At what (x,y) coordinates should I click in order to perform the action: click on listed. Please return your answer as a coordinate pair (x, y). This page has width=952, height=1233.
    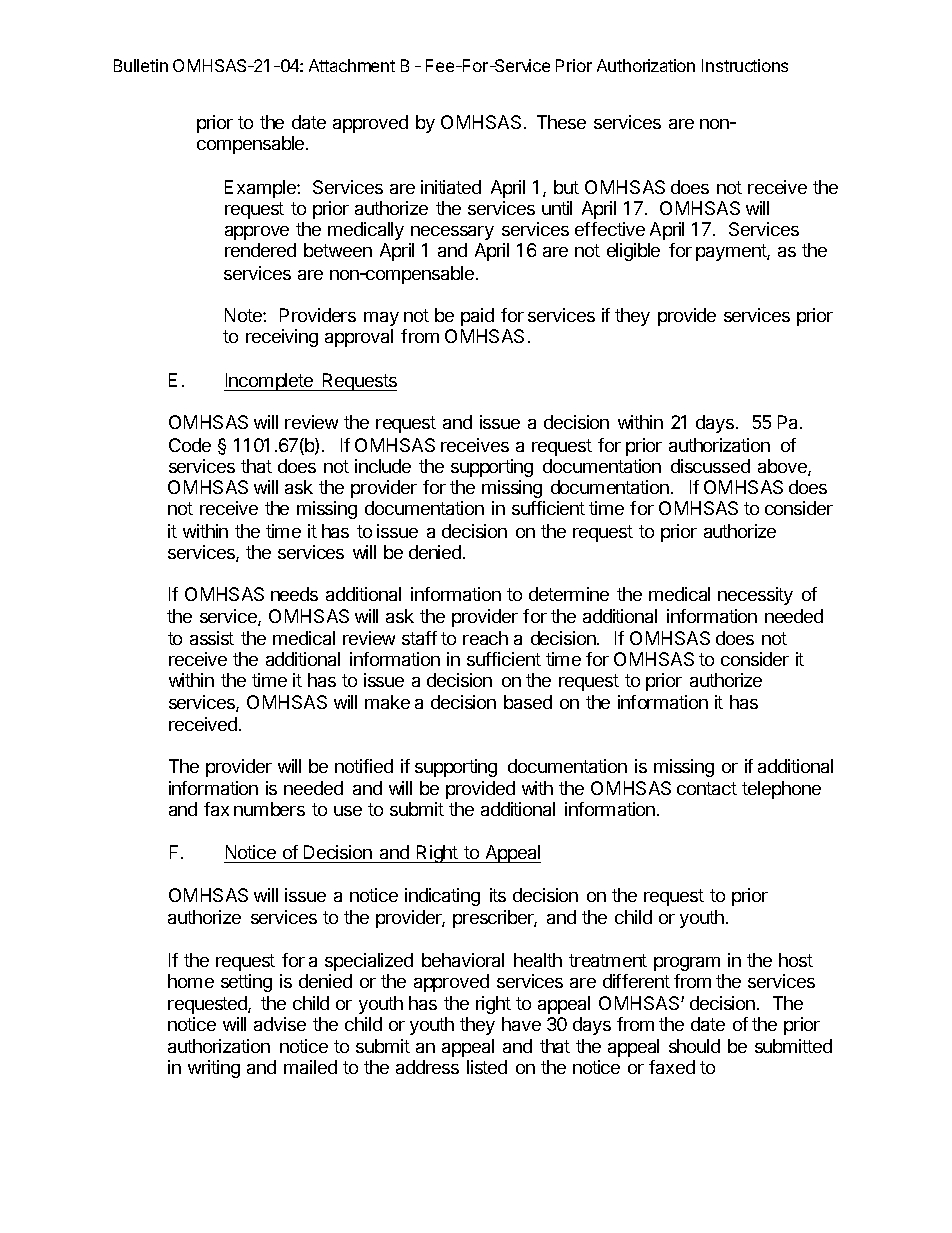
    Looking at the image, I should click on (487, 1067).
